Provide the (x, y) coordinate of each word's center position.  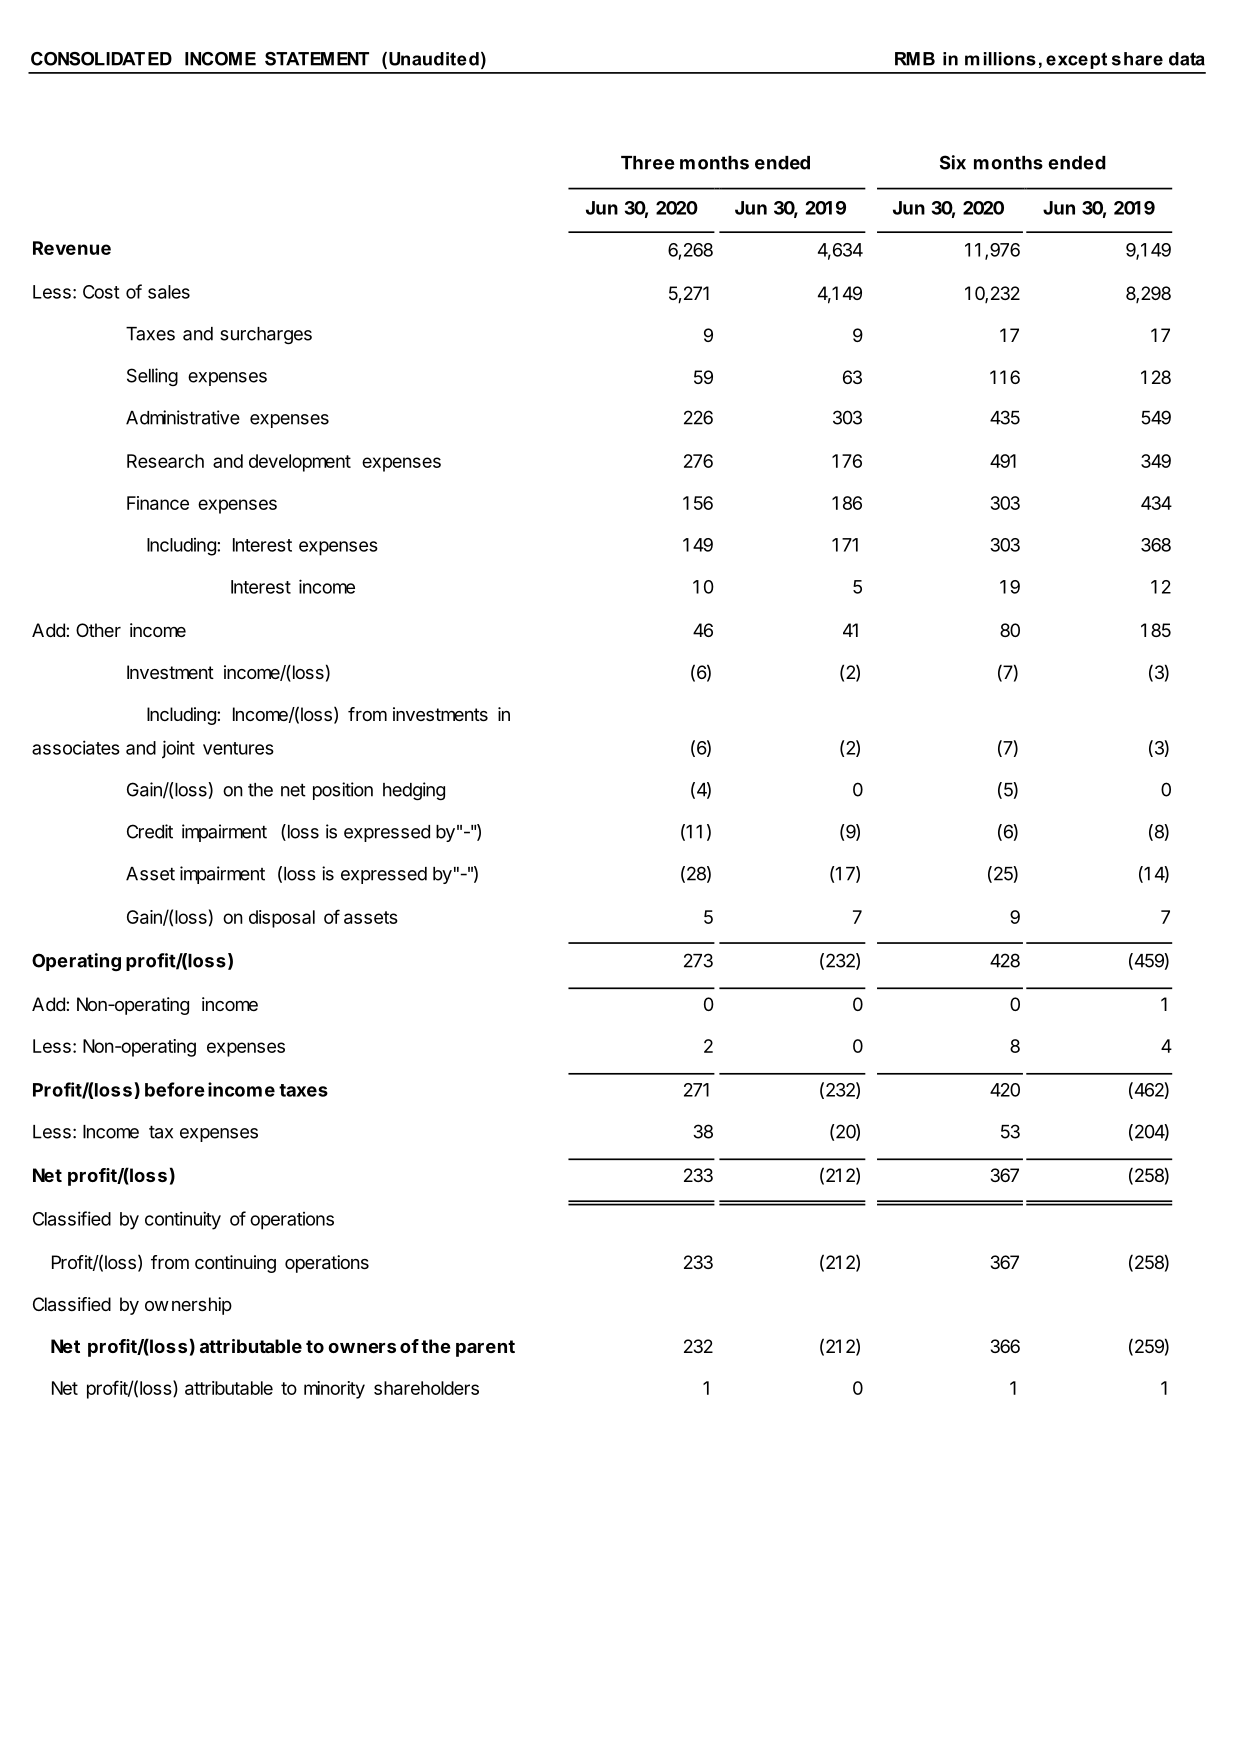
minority (334, 1390)
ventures (238, 748)
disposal (282, 919)
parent (485, 1348)
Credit (150, 831)
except (1076, 60)
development (300, 463)
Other (98, 630)
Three (648, 163)
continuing (235, 1264)
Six (953, 162)
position (343, 791)
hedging (414, 791)
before (175, 1089)
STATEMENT (317, 59)
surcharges (266, 335)
